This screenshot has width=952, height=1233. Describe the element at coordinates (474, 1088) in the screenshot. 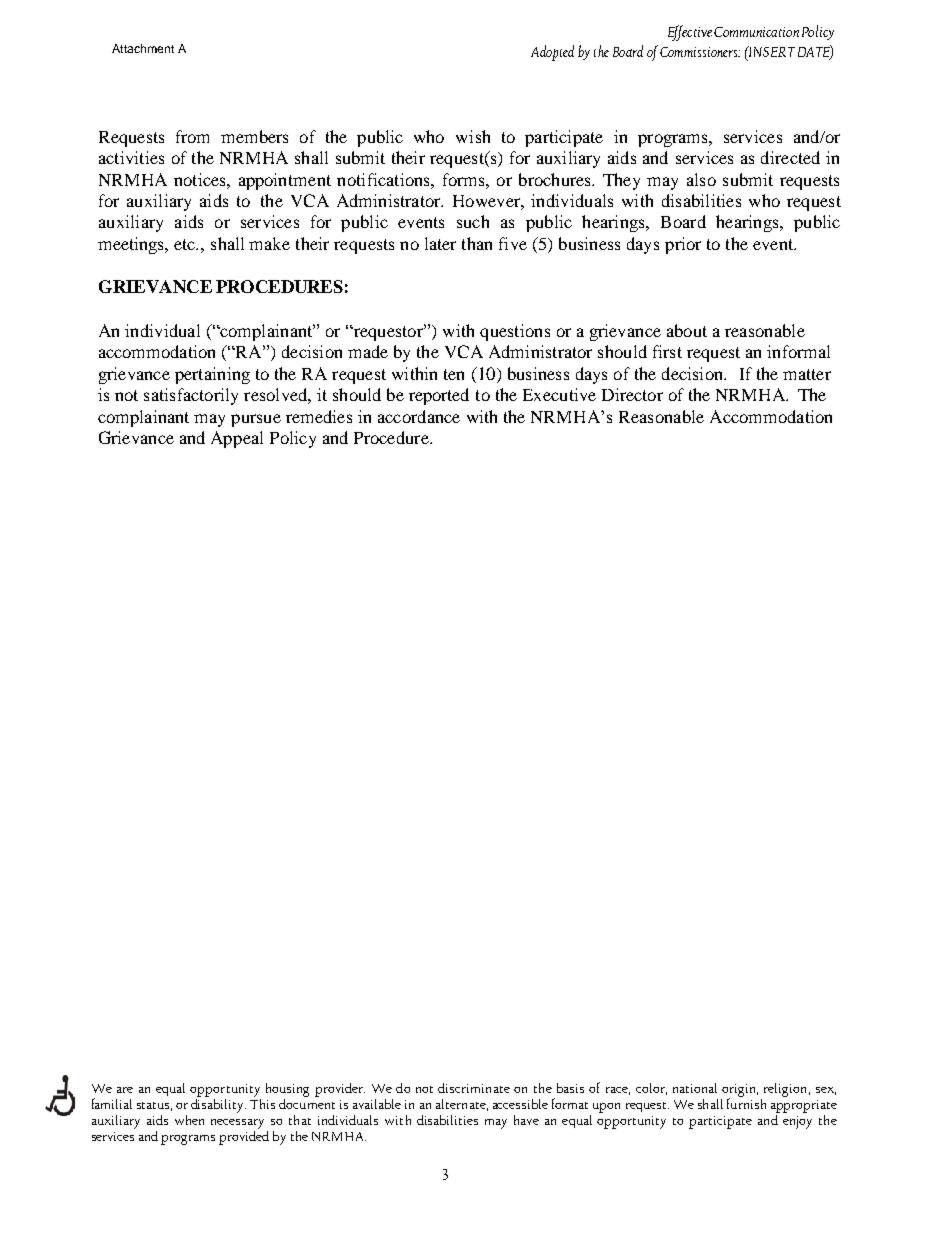

I see `discriminate` at that location.
